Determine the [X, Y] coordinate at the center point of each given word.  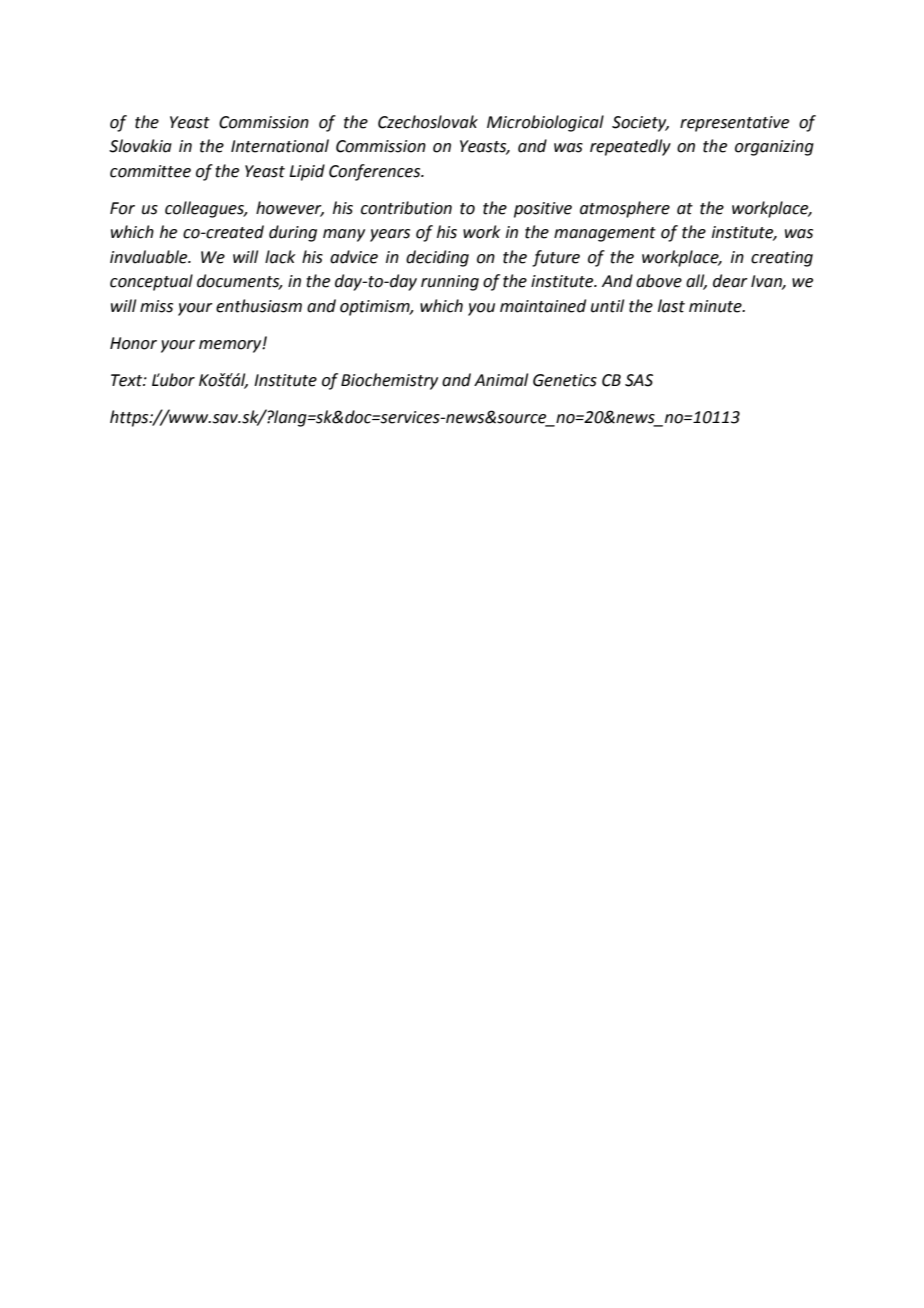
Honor [133, 343]
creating [782, 259]
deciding [437, 258]
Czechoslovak [428, 122]
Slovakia [140, 146]
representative [734, 124]
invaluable [150, 257]
